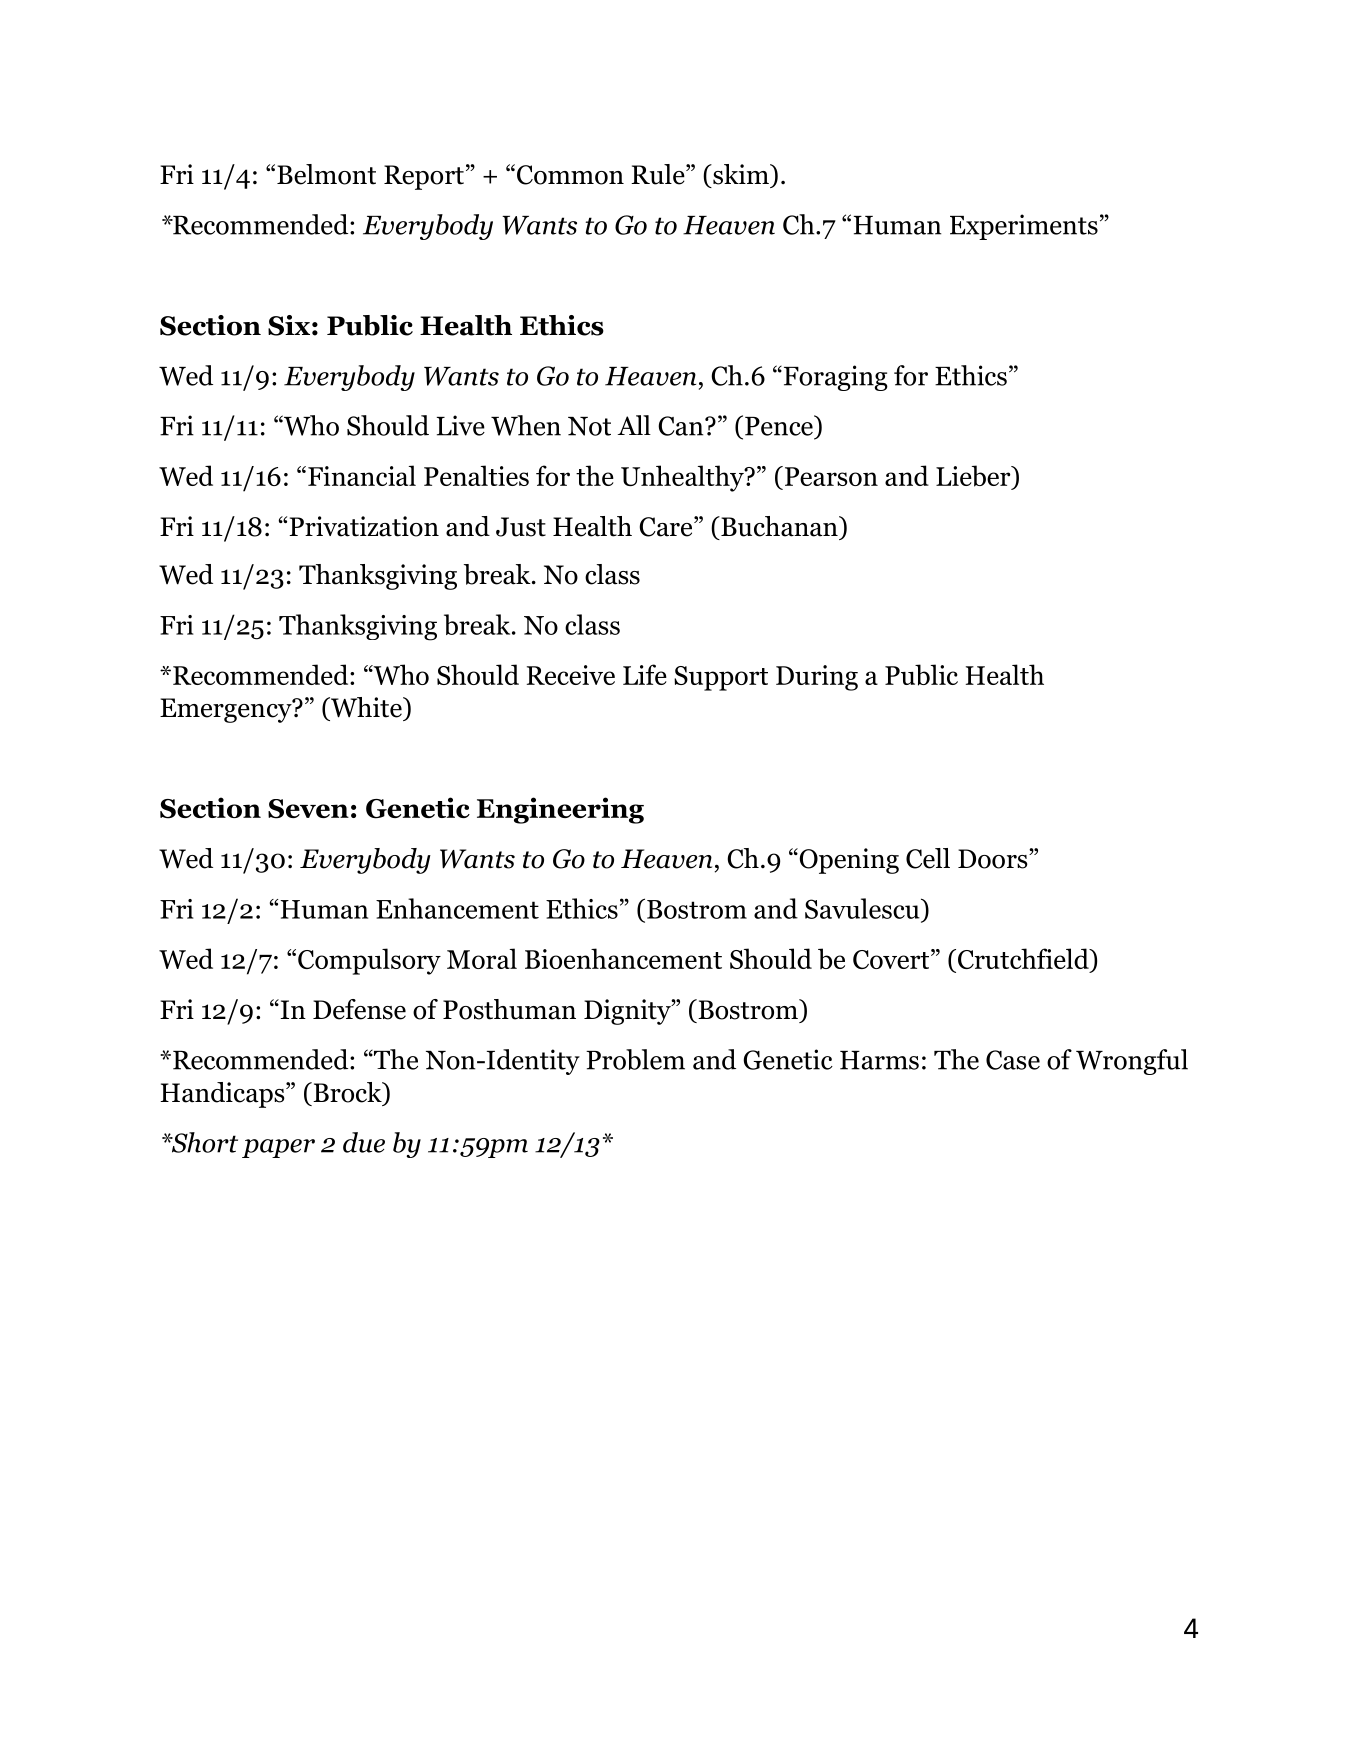 This document has height=1754, width=1355. Describe the element at coordinates (362, 475) in the document. I see `Financial` at that location.
